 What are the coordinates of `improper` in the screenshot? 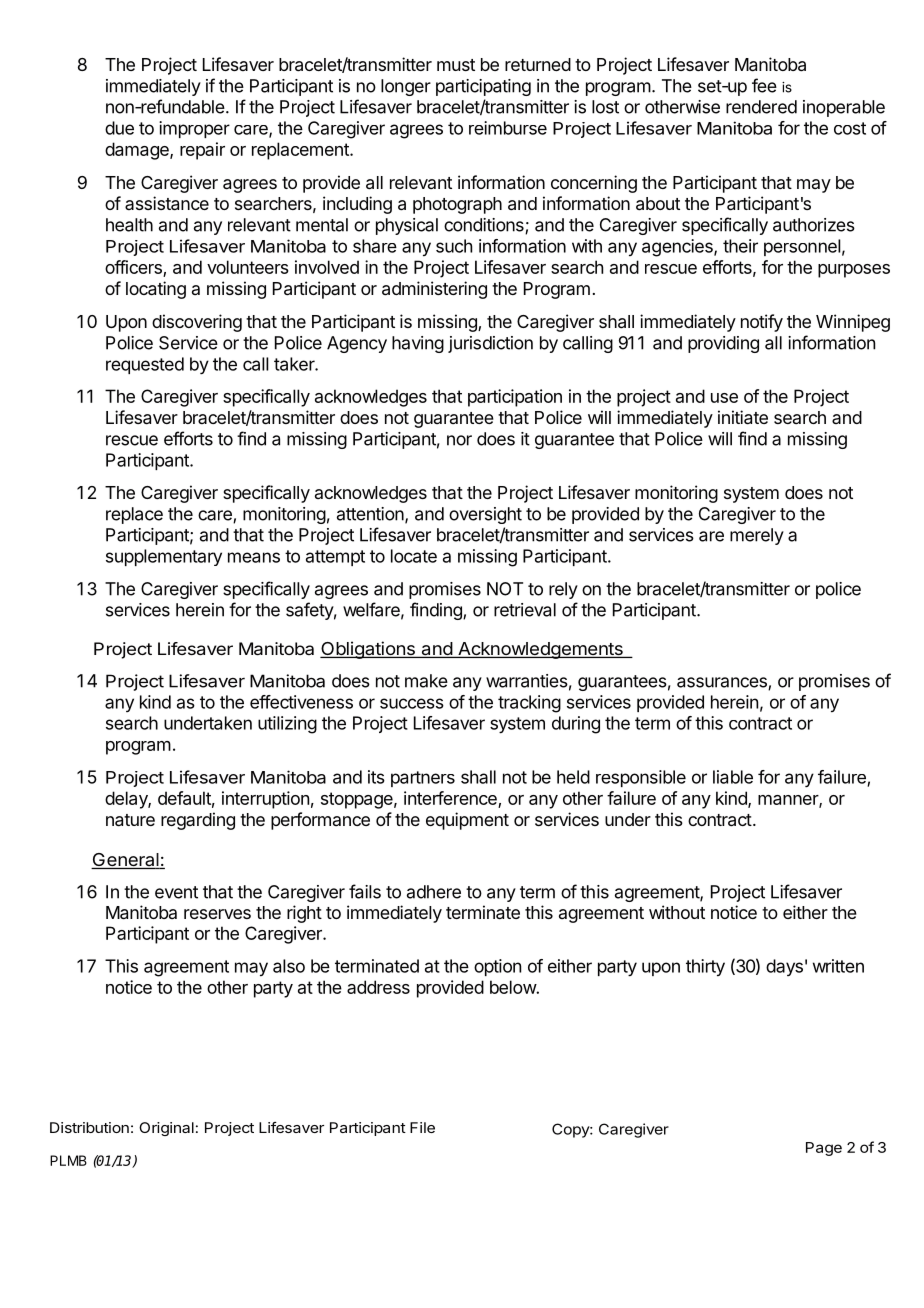 It's located at (194, 129).
